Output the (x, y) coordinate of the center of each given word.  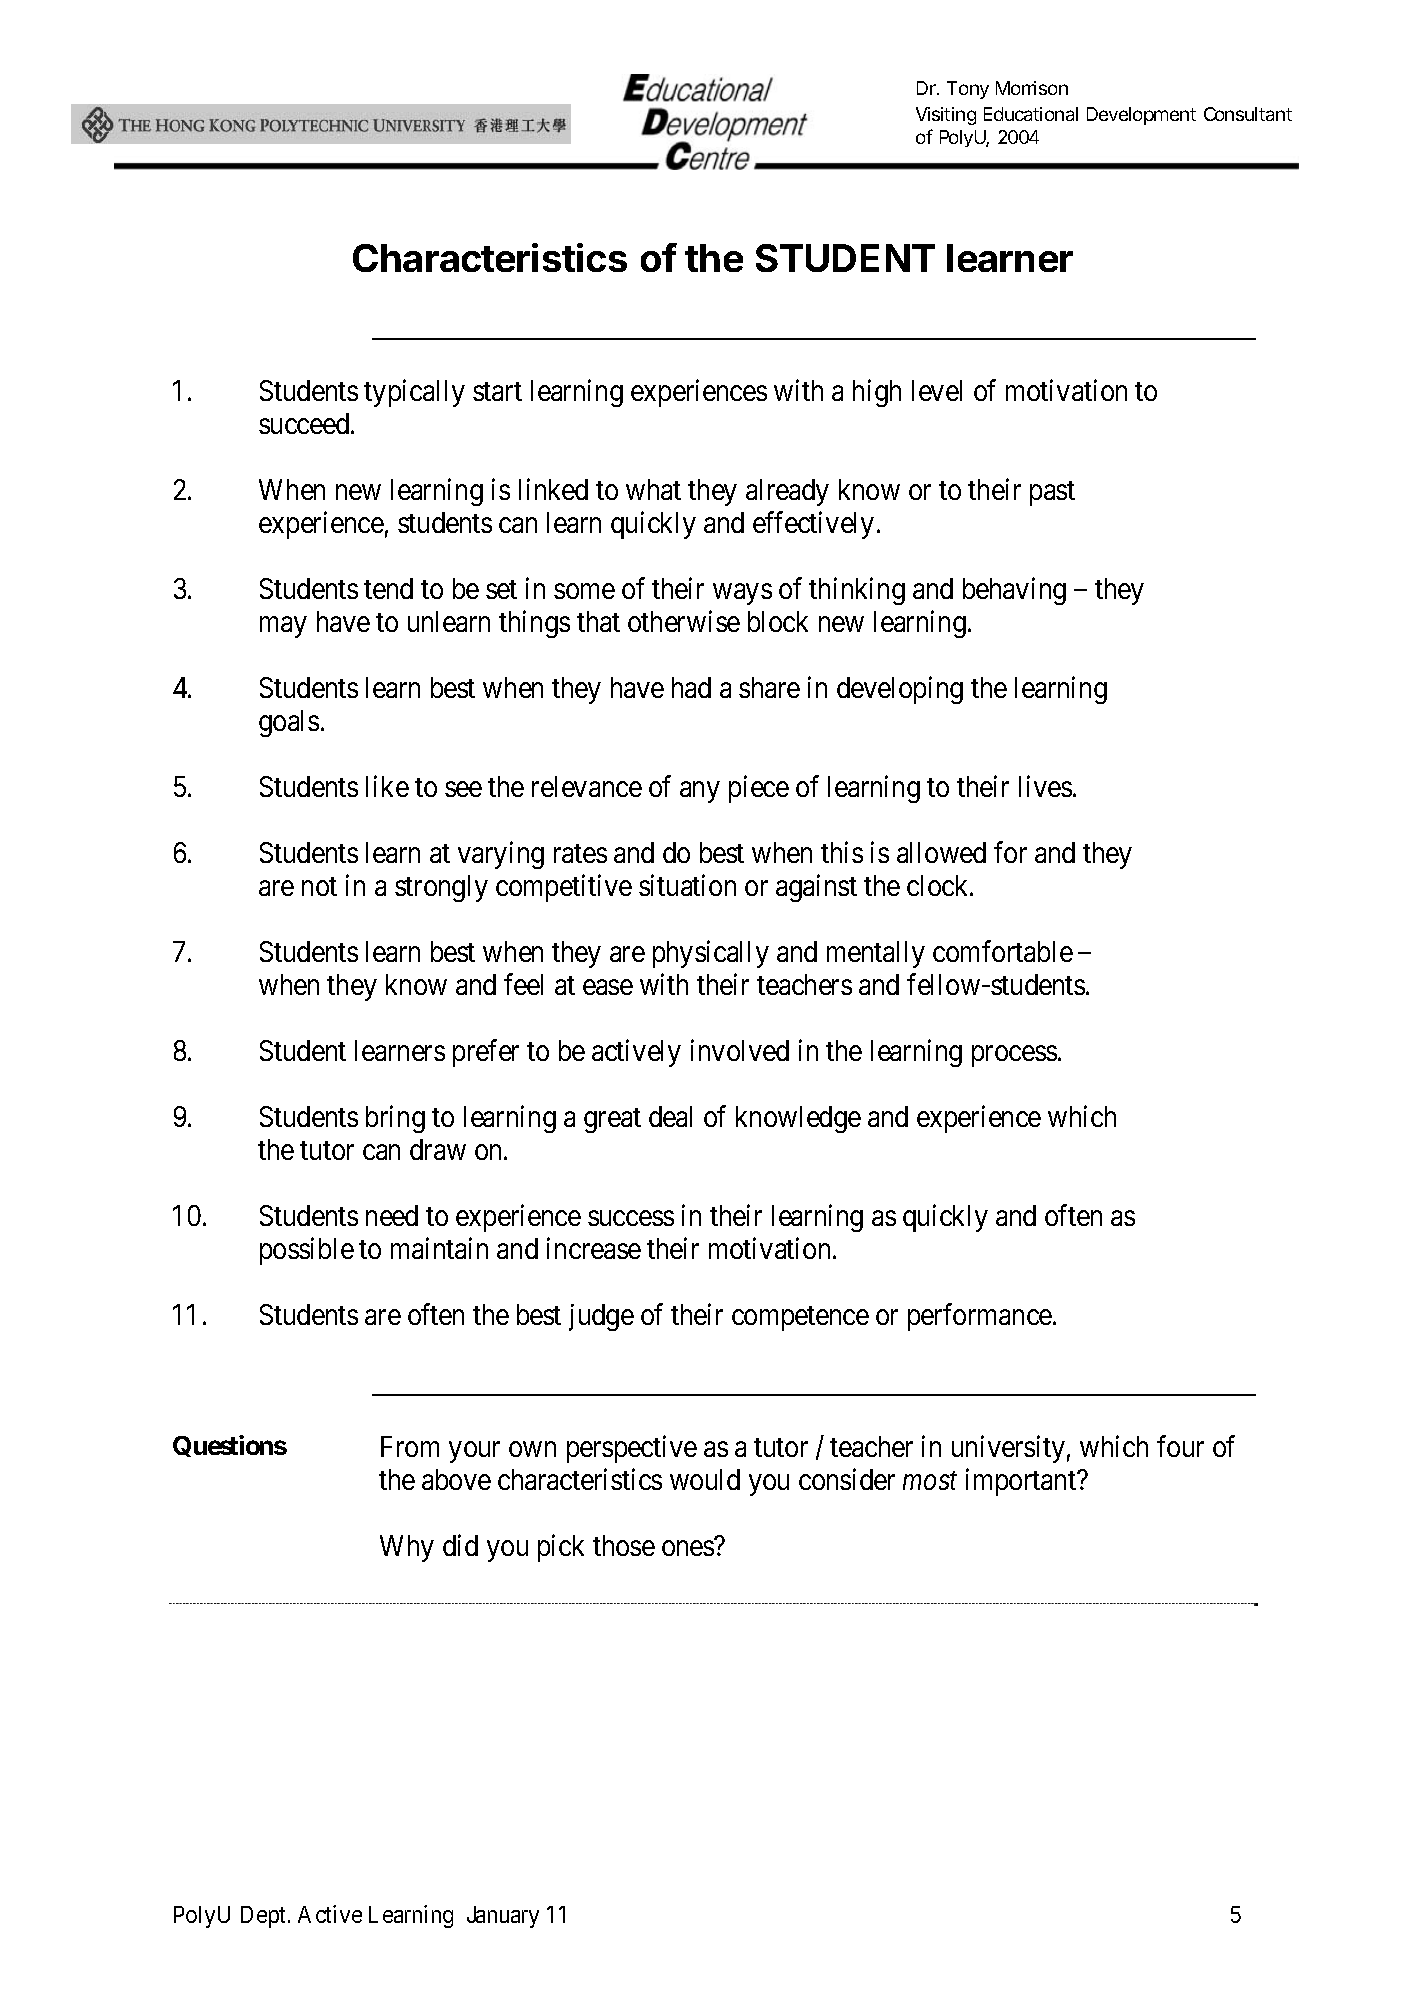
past (1052, 493)
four (1180, 1446)
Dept (265, 1917)
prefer (486, 1053)
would (705, 1479)
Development (1141, 116)
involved (740, 1050)
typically (414, 393)
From (410, 1446)
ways (742, 594)
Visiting (946, 116)
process (1014, 1056)
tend (388, 588)
